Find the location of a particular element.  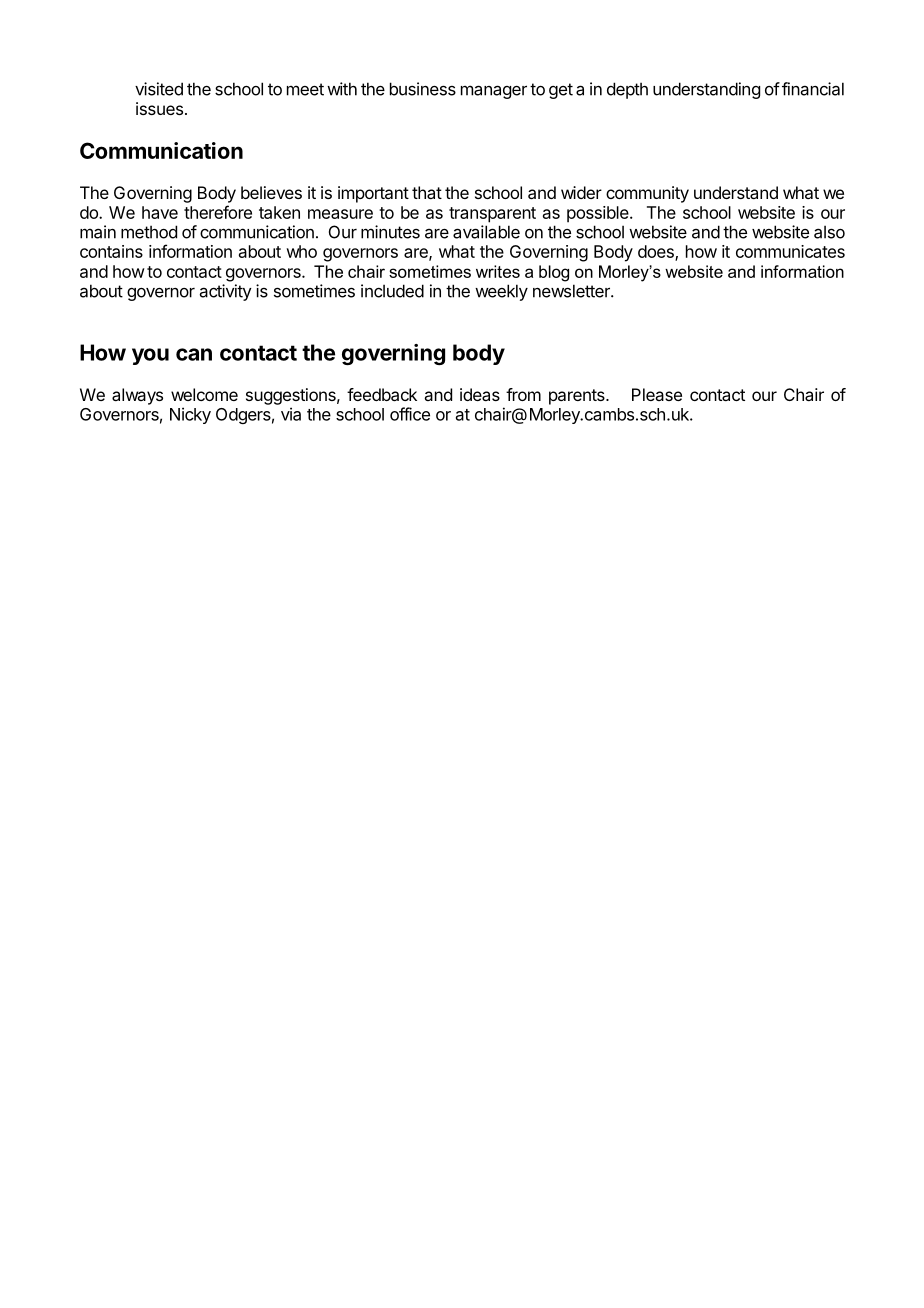

that is located at coordinates (427, 192).
